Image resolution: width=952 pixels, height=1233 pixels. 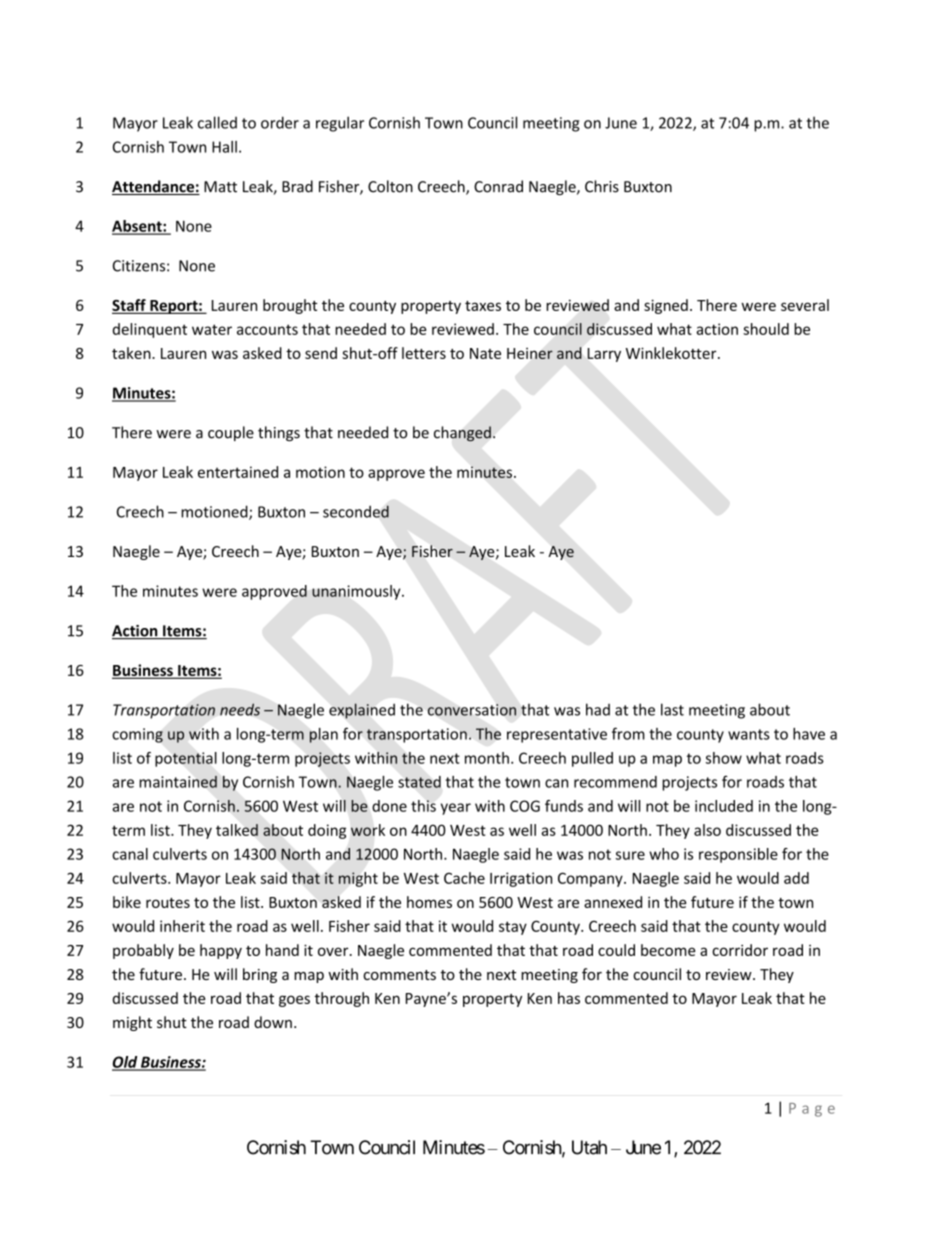 What do you see at coordinates (472, 710) in the screenshot?
I see `conversation` at bounding box center [472, 710].
